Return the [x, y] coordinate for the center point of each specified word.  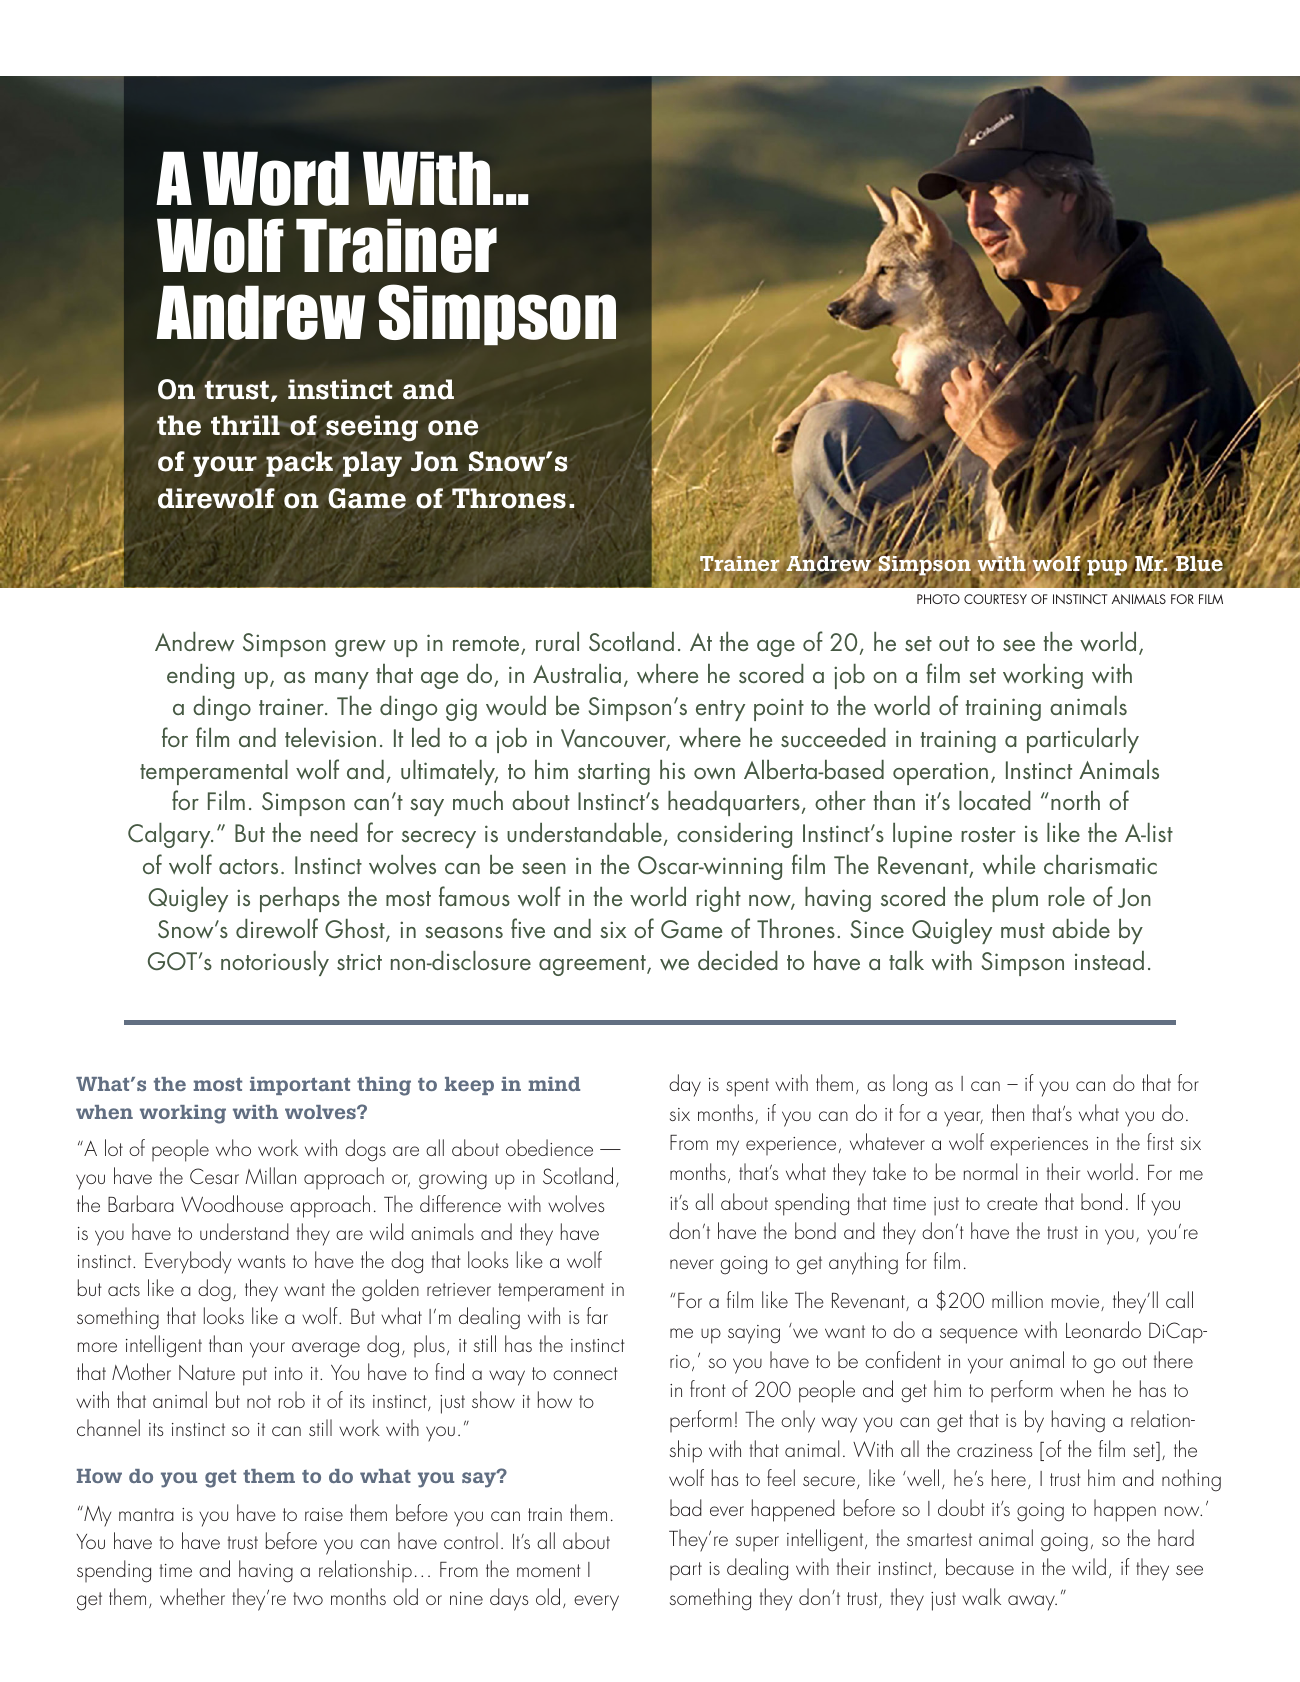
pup [1107, 567]
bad [686, 1507]
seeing [372, 428]
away [1032, 1603]
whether [192, 1596]
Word [276, 178]
